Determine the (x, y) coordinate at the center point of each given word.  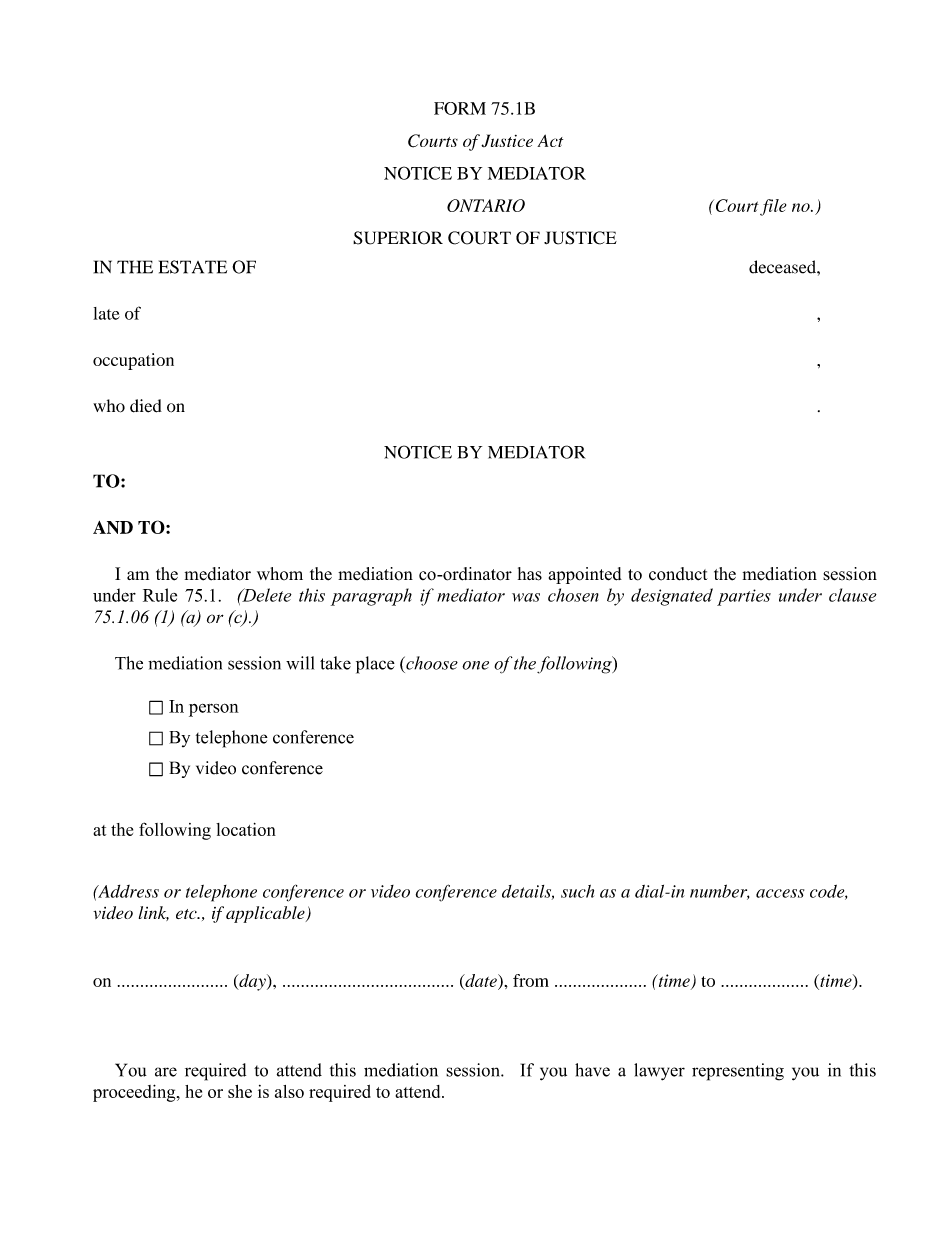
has (530, 574)
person (214, 710)
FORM (460, 108)
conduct (678, 574)
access (780, 893)
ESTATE (193, 267)
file (773, 207)
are (166, 1072)
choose (431, 663)
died (146, 406)
